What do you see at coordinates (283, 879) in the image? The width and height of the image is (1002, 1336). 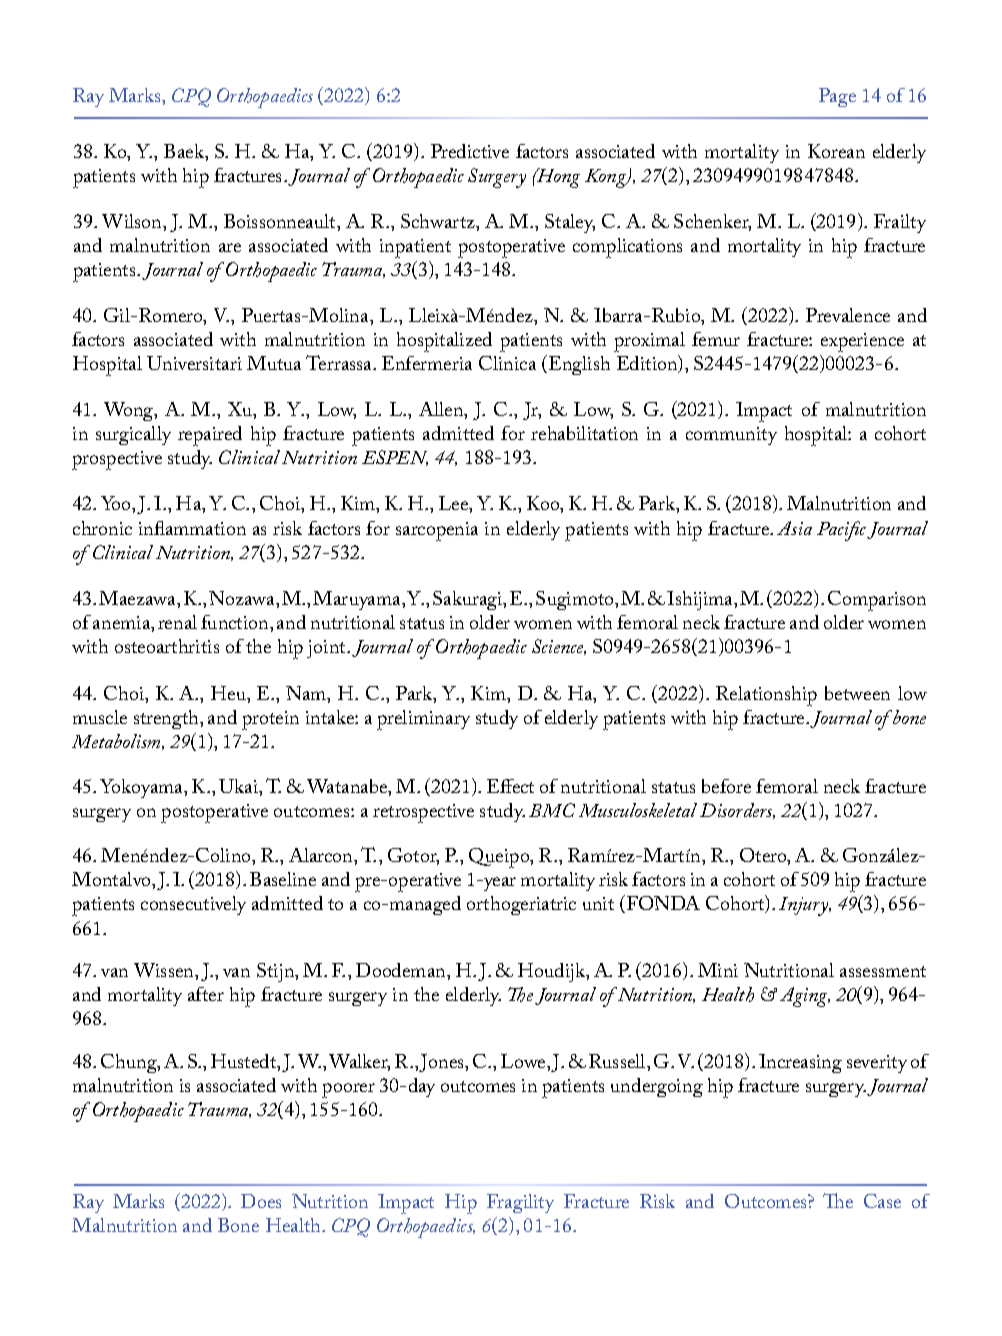 I see `Baseline` at bounding box center [283, 879].
